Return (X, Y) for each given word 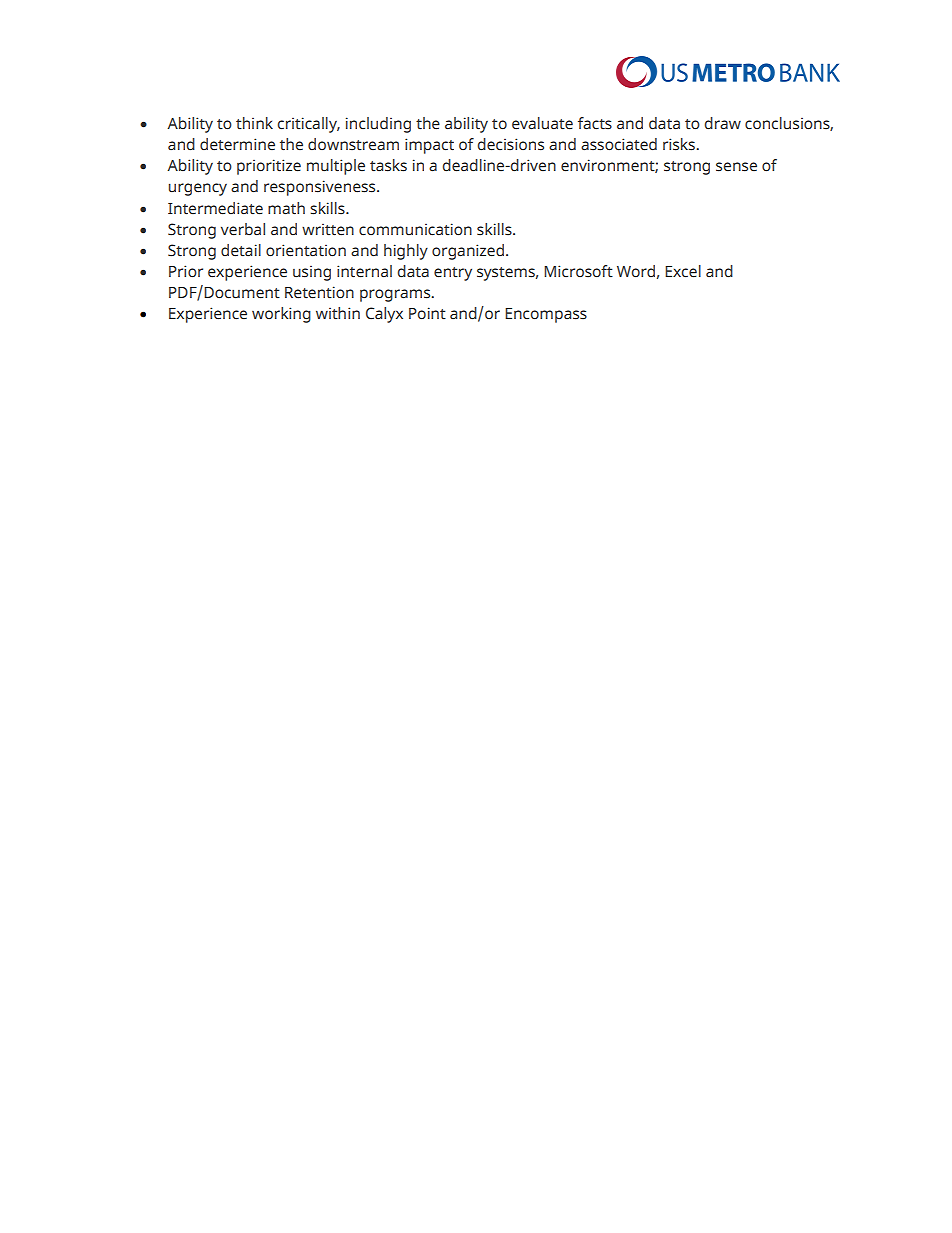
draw (723, 123)
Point (427, 313)
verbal (243, 229)
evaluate (542, 123)
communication (415, 229)
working (281, 315)
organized (468, 252)
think (254, 123)
